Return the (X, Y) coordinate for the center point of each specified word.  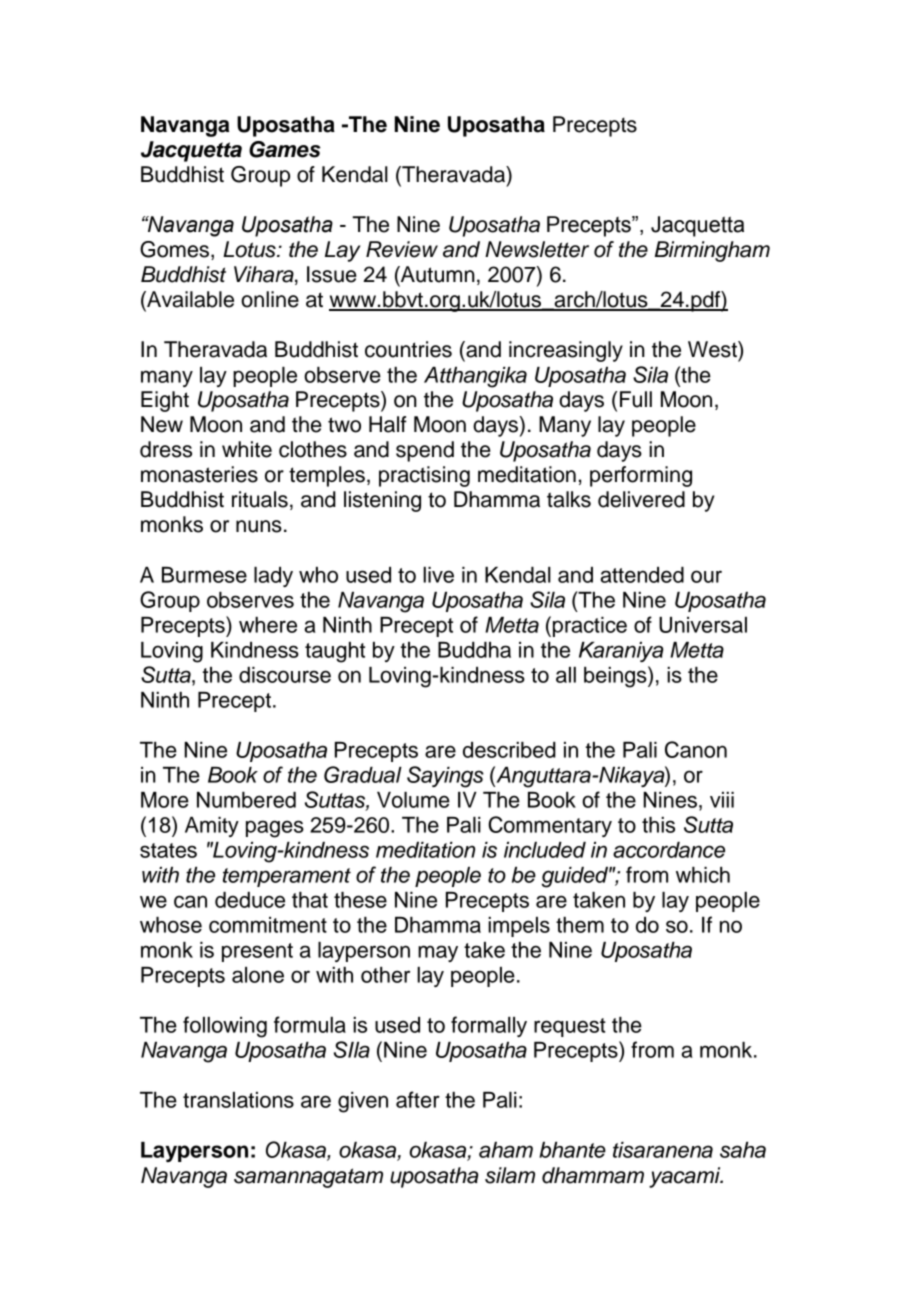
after (418, 1099)
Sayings (445, 777)
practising (424, 476)
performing (641, 476)
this (658, 825)
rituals (260, 499)
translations (238, 1100)
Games (285, 149)
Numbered (246, 800)
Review (402, 249)
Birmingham (712, 251)
